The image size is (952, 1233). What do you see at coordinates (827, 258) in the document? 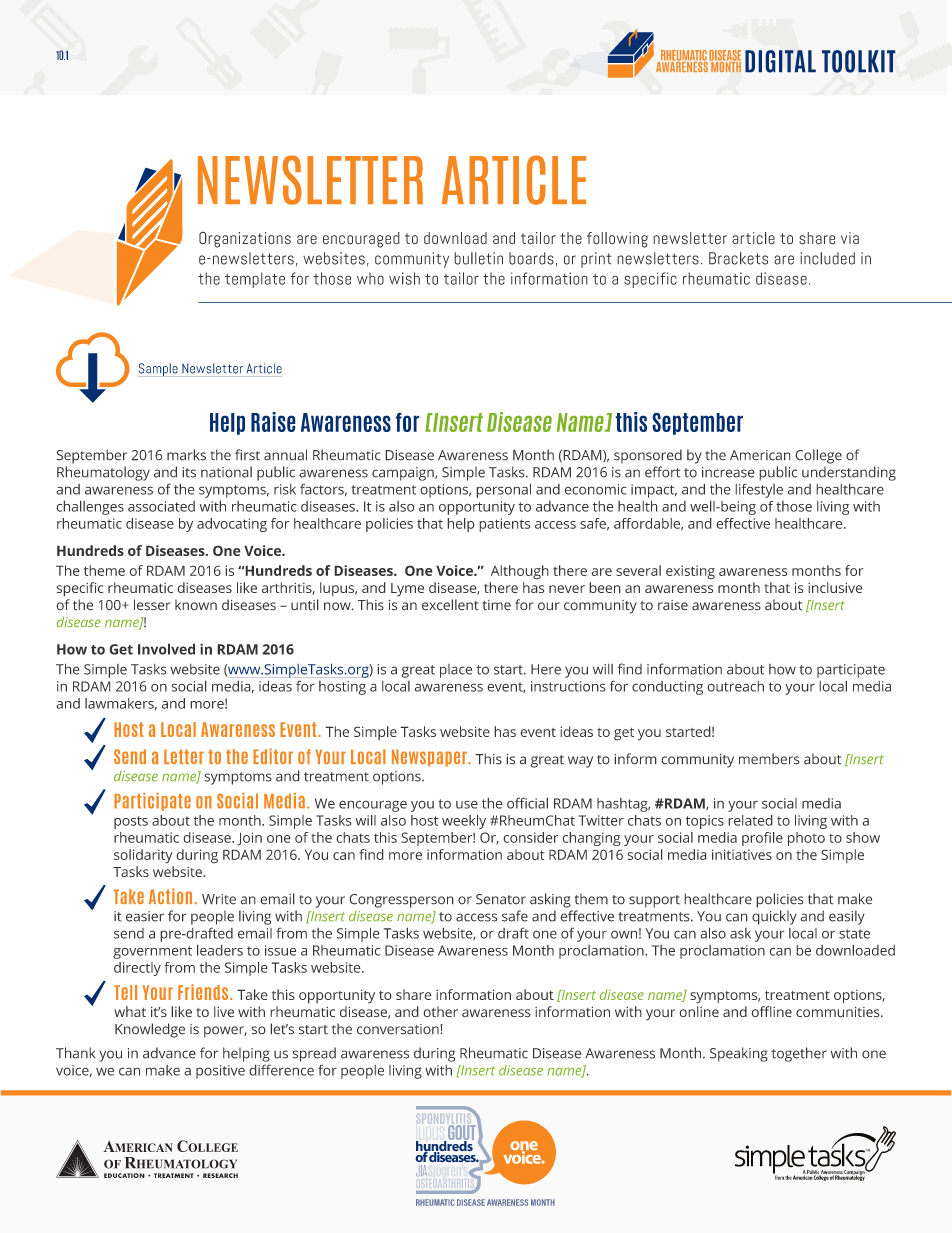
I see `included` at bounding box center [827, 258].
